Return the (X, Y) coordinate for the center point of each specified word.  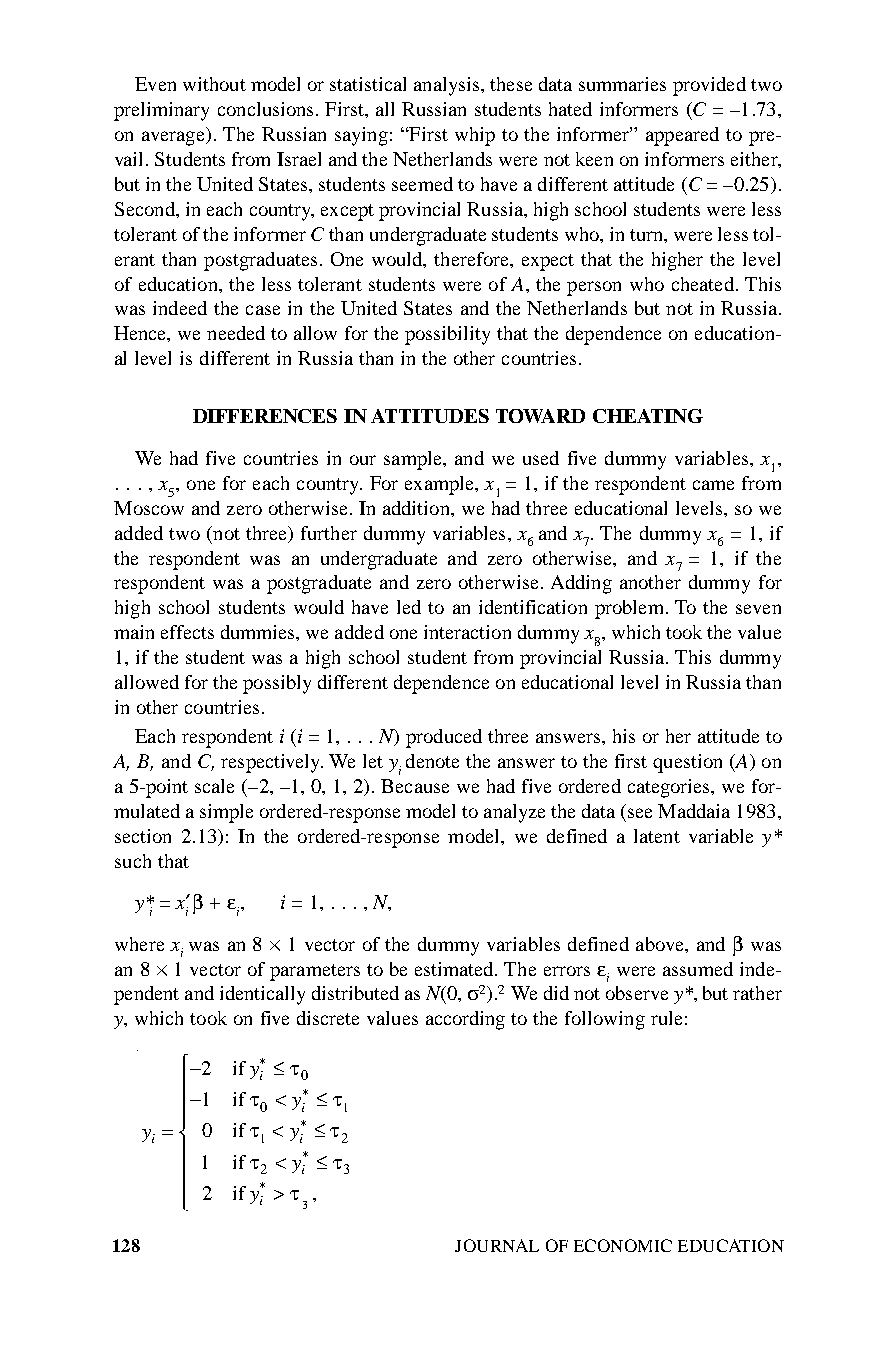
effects (187, 632)
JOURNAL (497, 1245)
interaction (467, 632)
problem (629, 609)
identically (262, 995)
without (214, 84)
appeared (682, 136)
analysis (448, 86)
